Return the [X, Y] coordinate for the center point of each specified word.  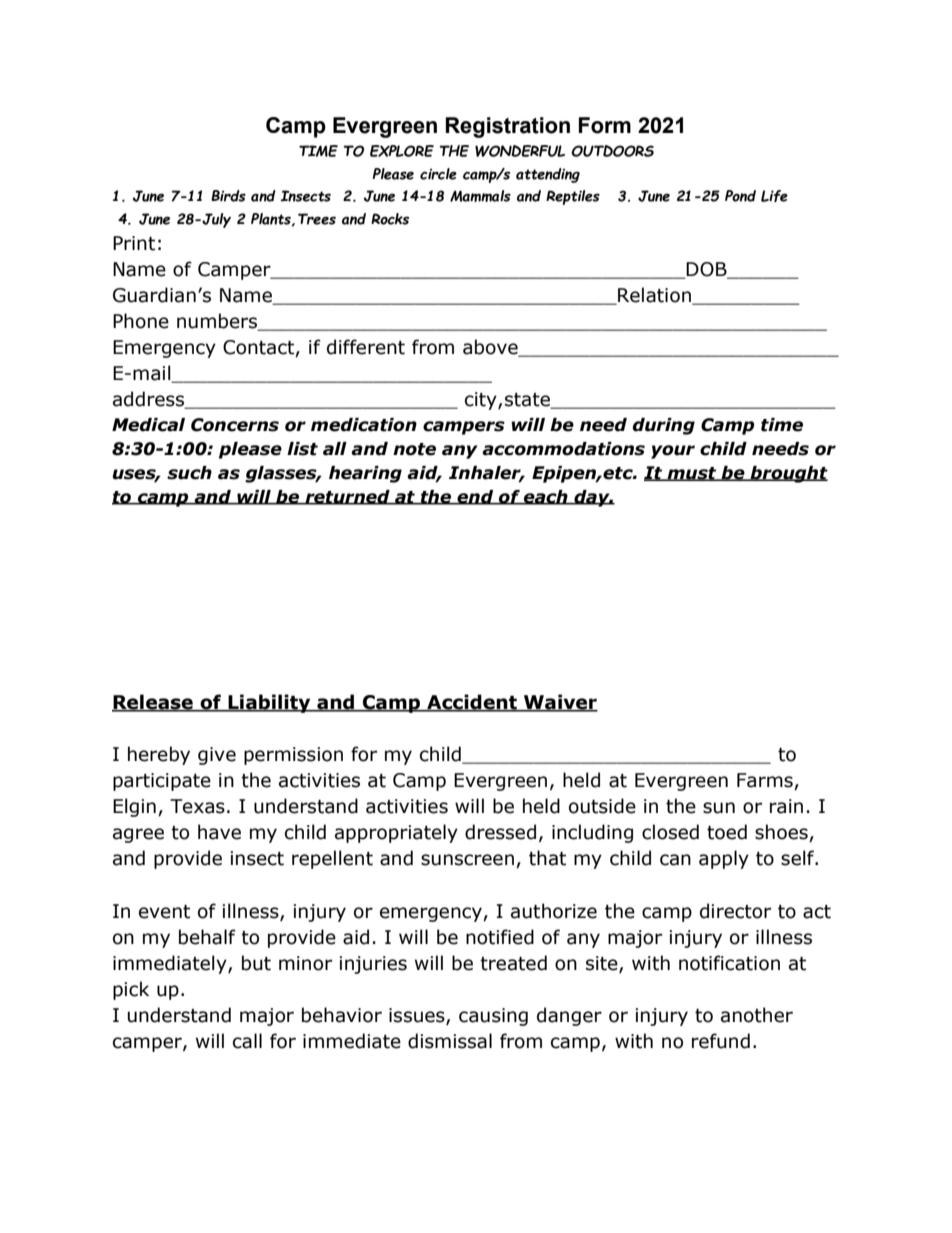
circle [438, 174]
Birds [228, 196]
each [546, 497]
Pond [740, 196]
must [692, 474]
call [247, 1041]
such [189, 473]
